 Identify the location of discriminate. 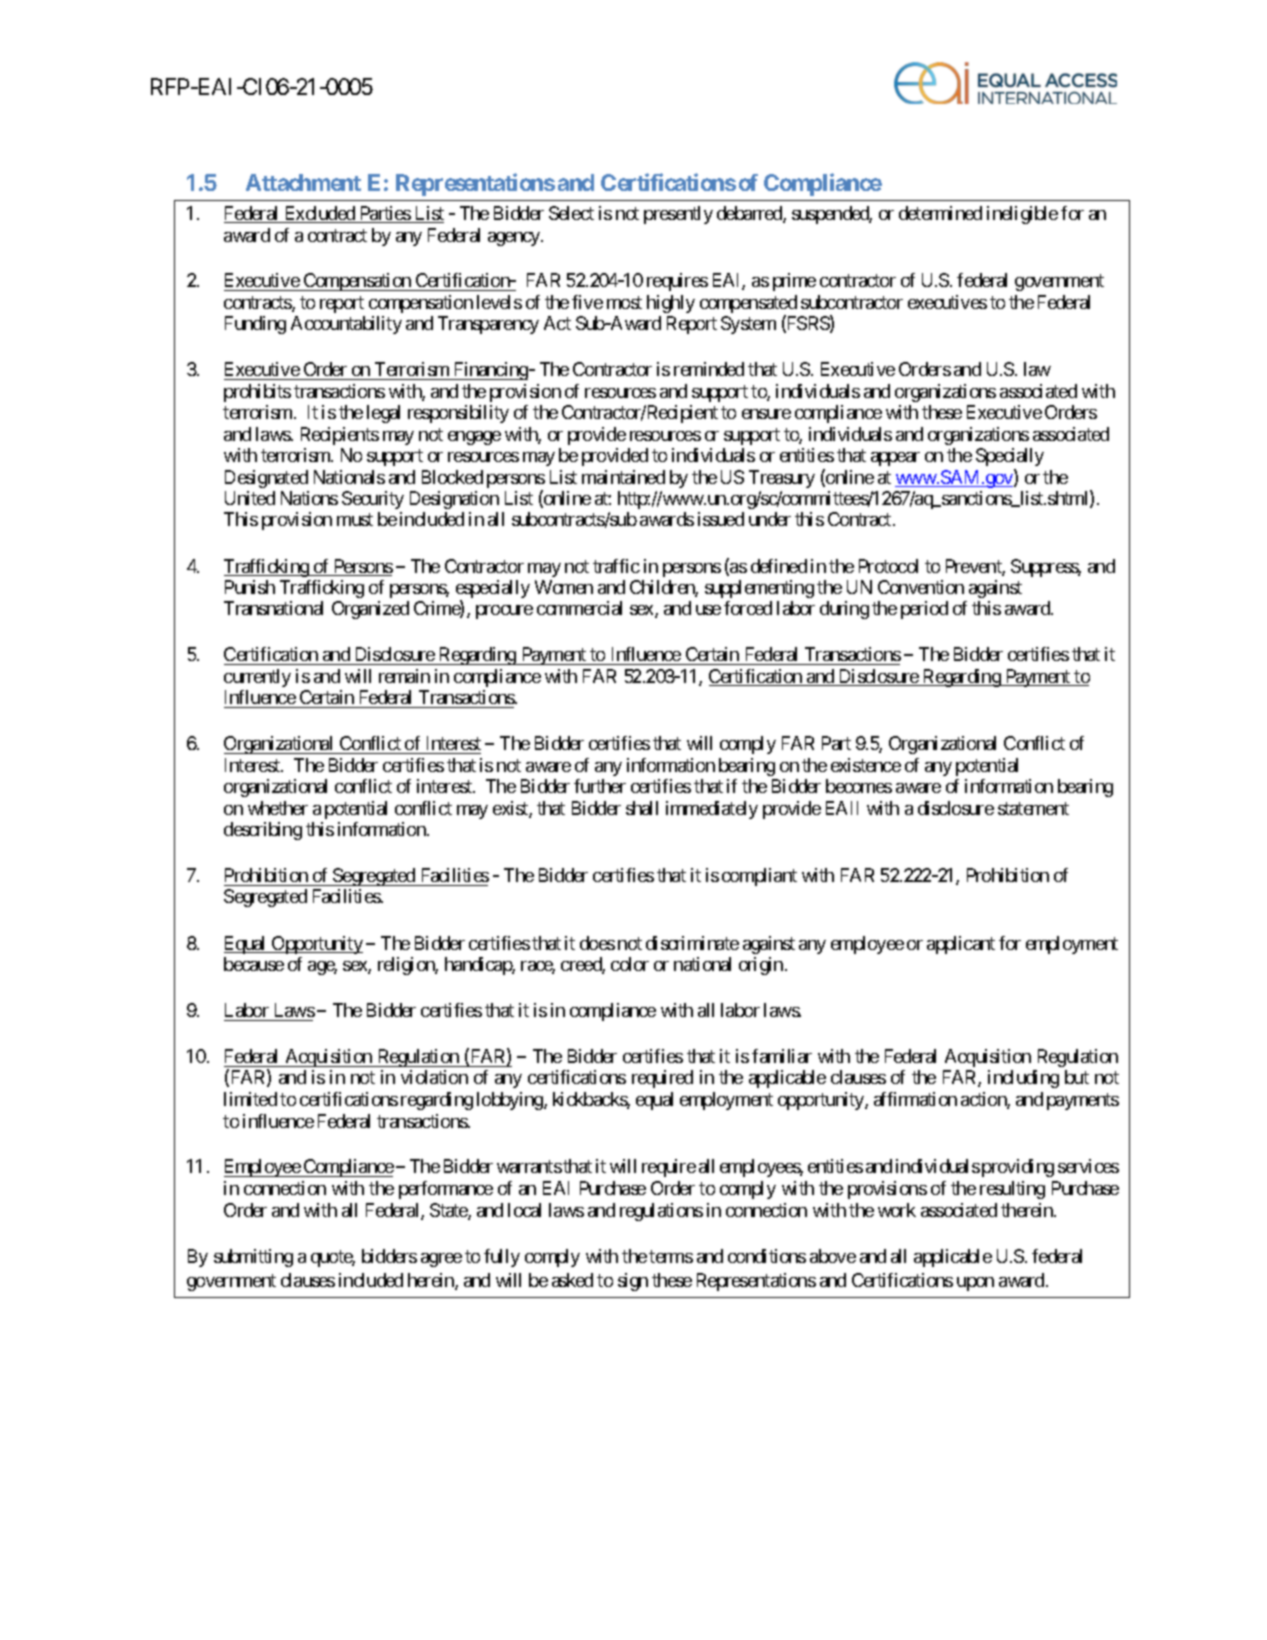
(692, 943).
